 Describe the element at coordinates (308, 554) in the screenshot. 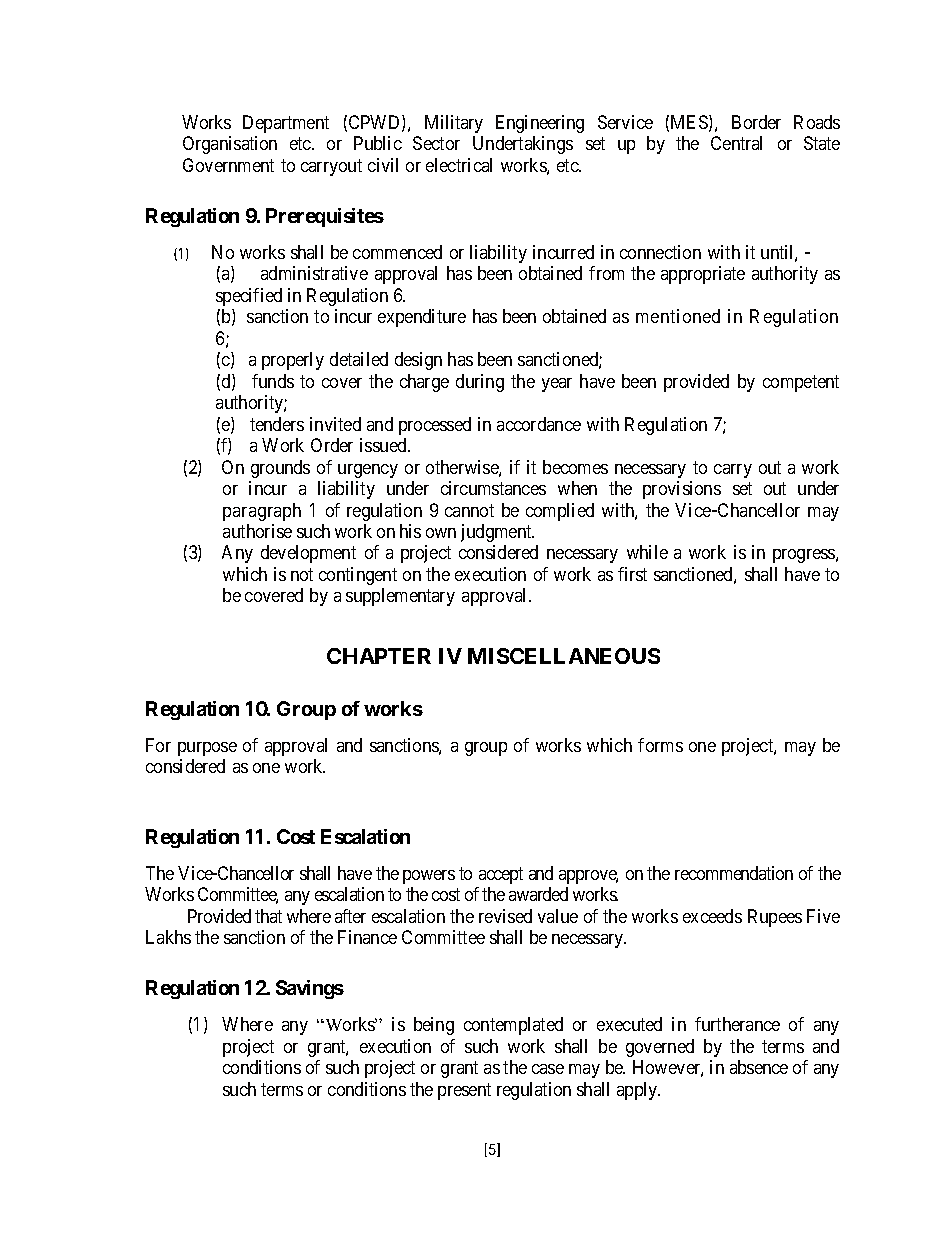

I see `development` at that location.
